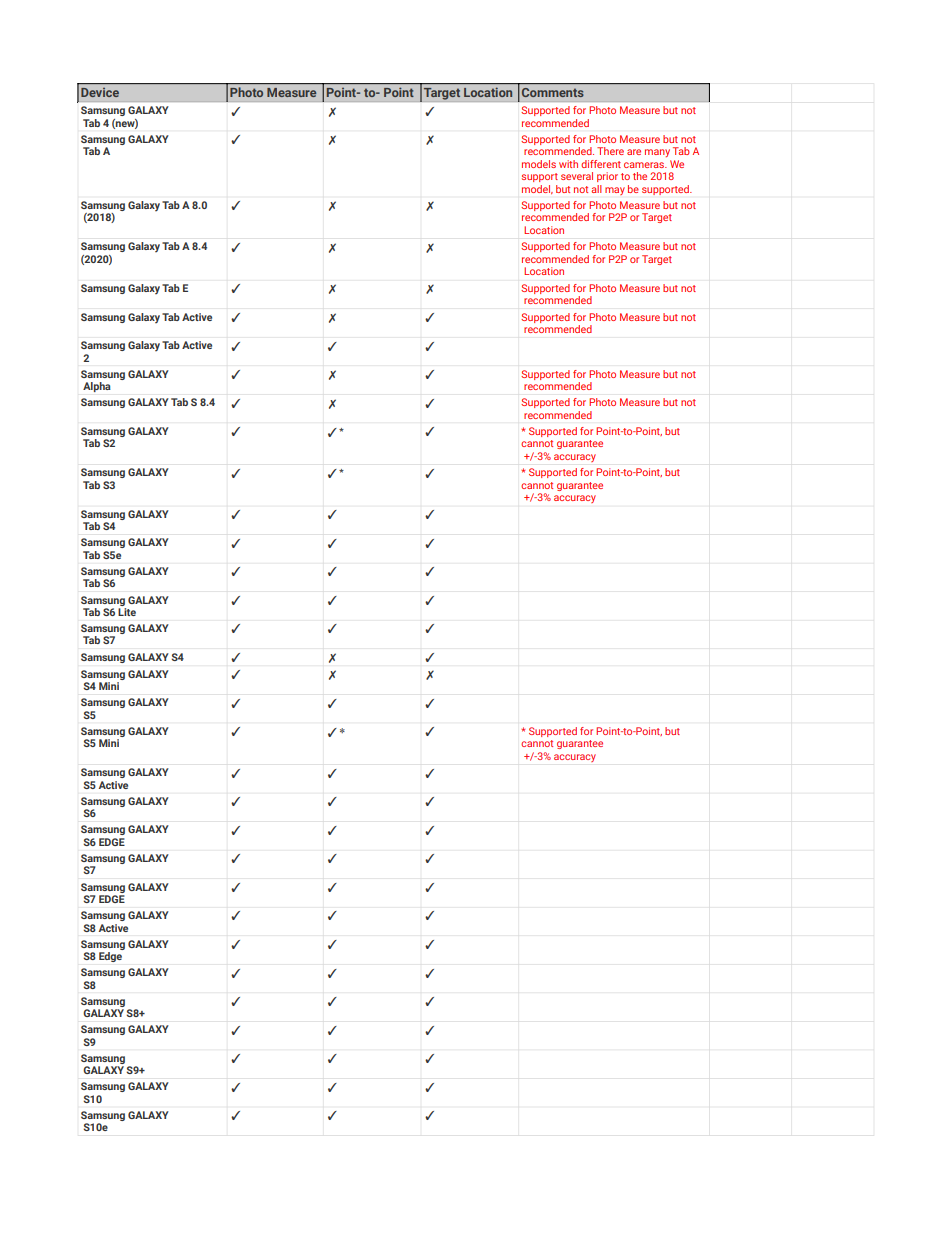 This screenshot has width=952, height=1233. I want to click on several, so click(577, 176).
